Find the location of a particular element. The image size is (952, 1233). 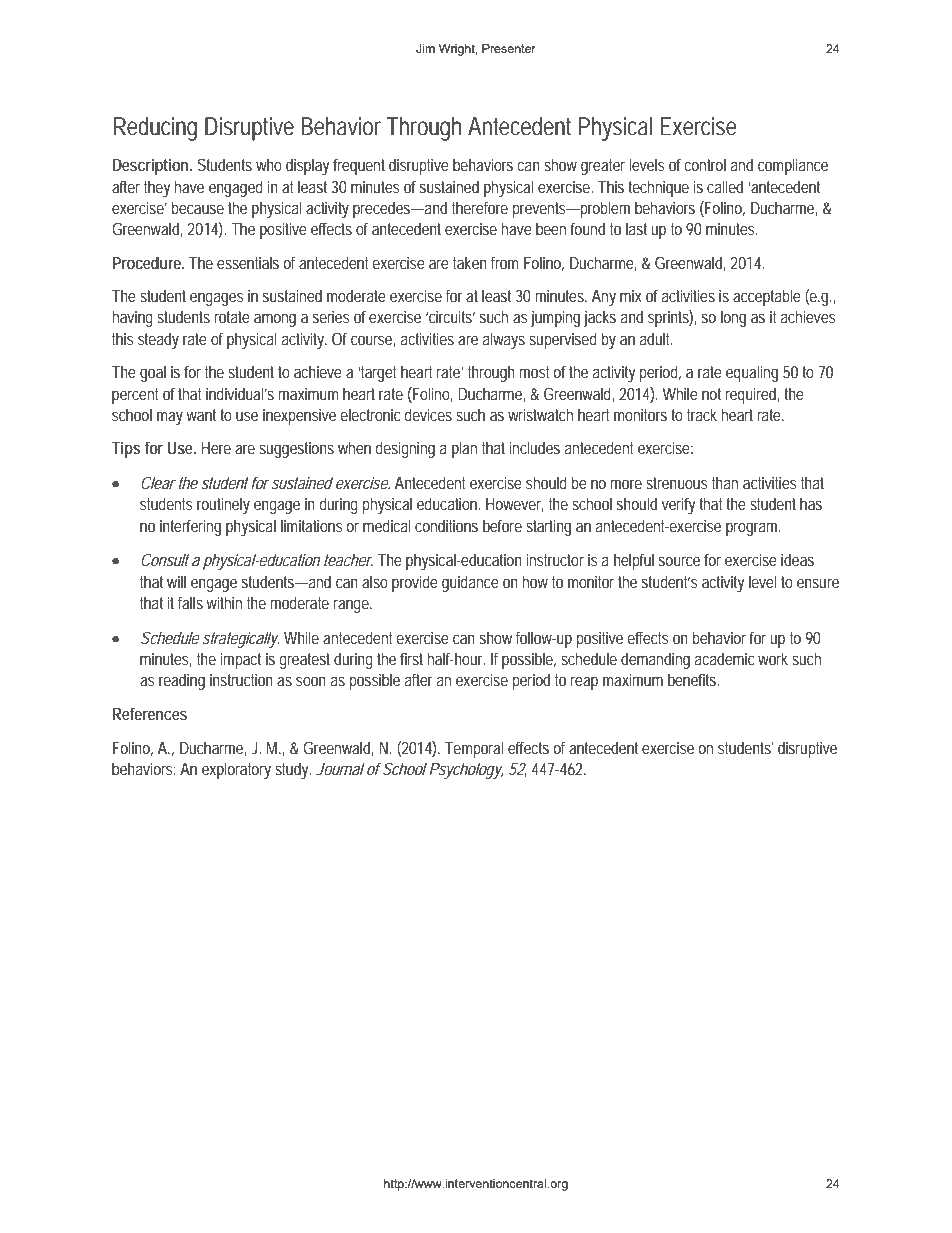

Presenter is located at coordinates (509, 48).
